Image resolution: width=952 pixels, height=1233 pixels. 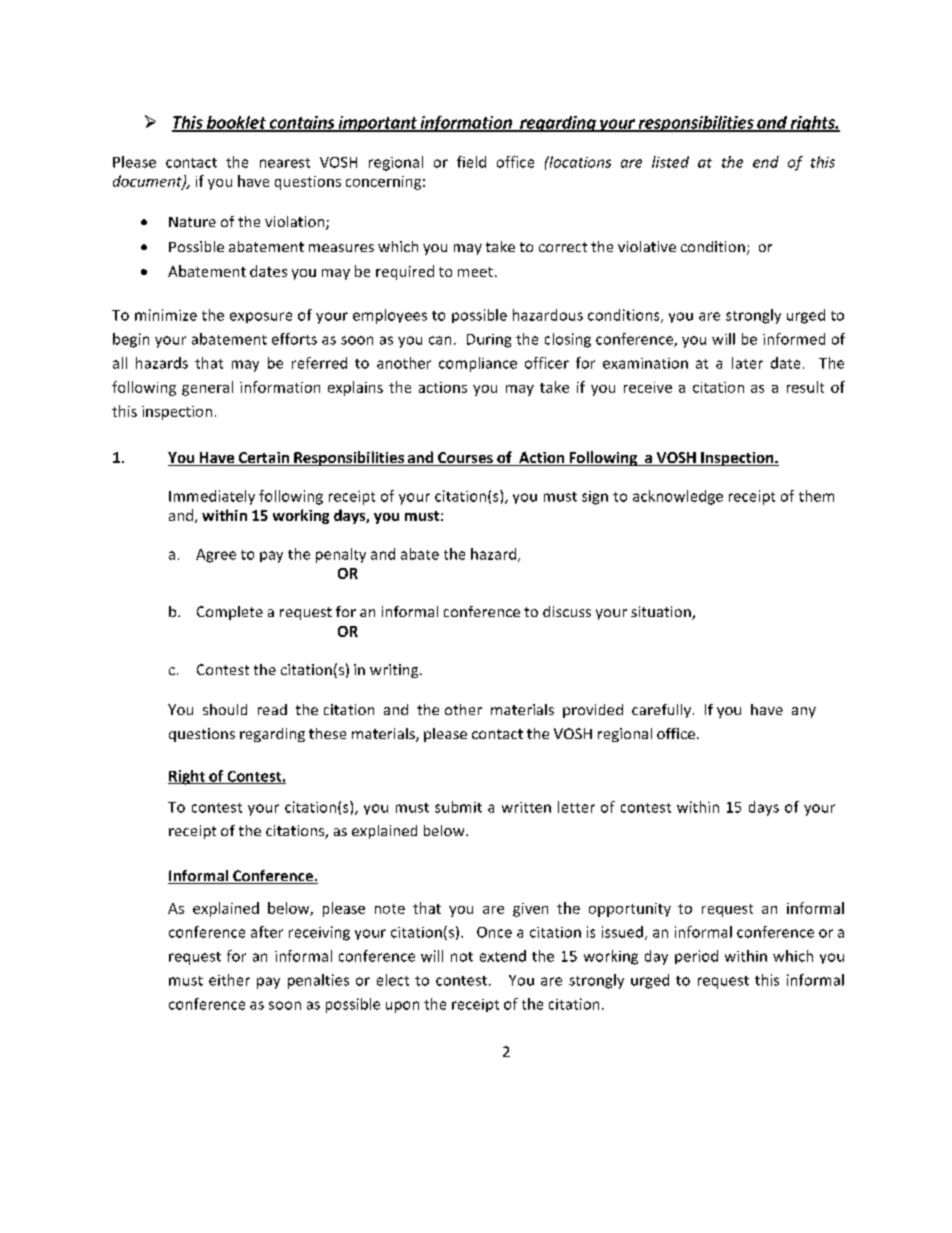 I want to click on discuss, so click(x=567, y=611).
